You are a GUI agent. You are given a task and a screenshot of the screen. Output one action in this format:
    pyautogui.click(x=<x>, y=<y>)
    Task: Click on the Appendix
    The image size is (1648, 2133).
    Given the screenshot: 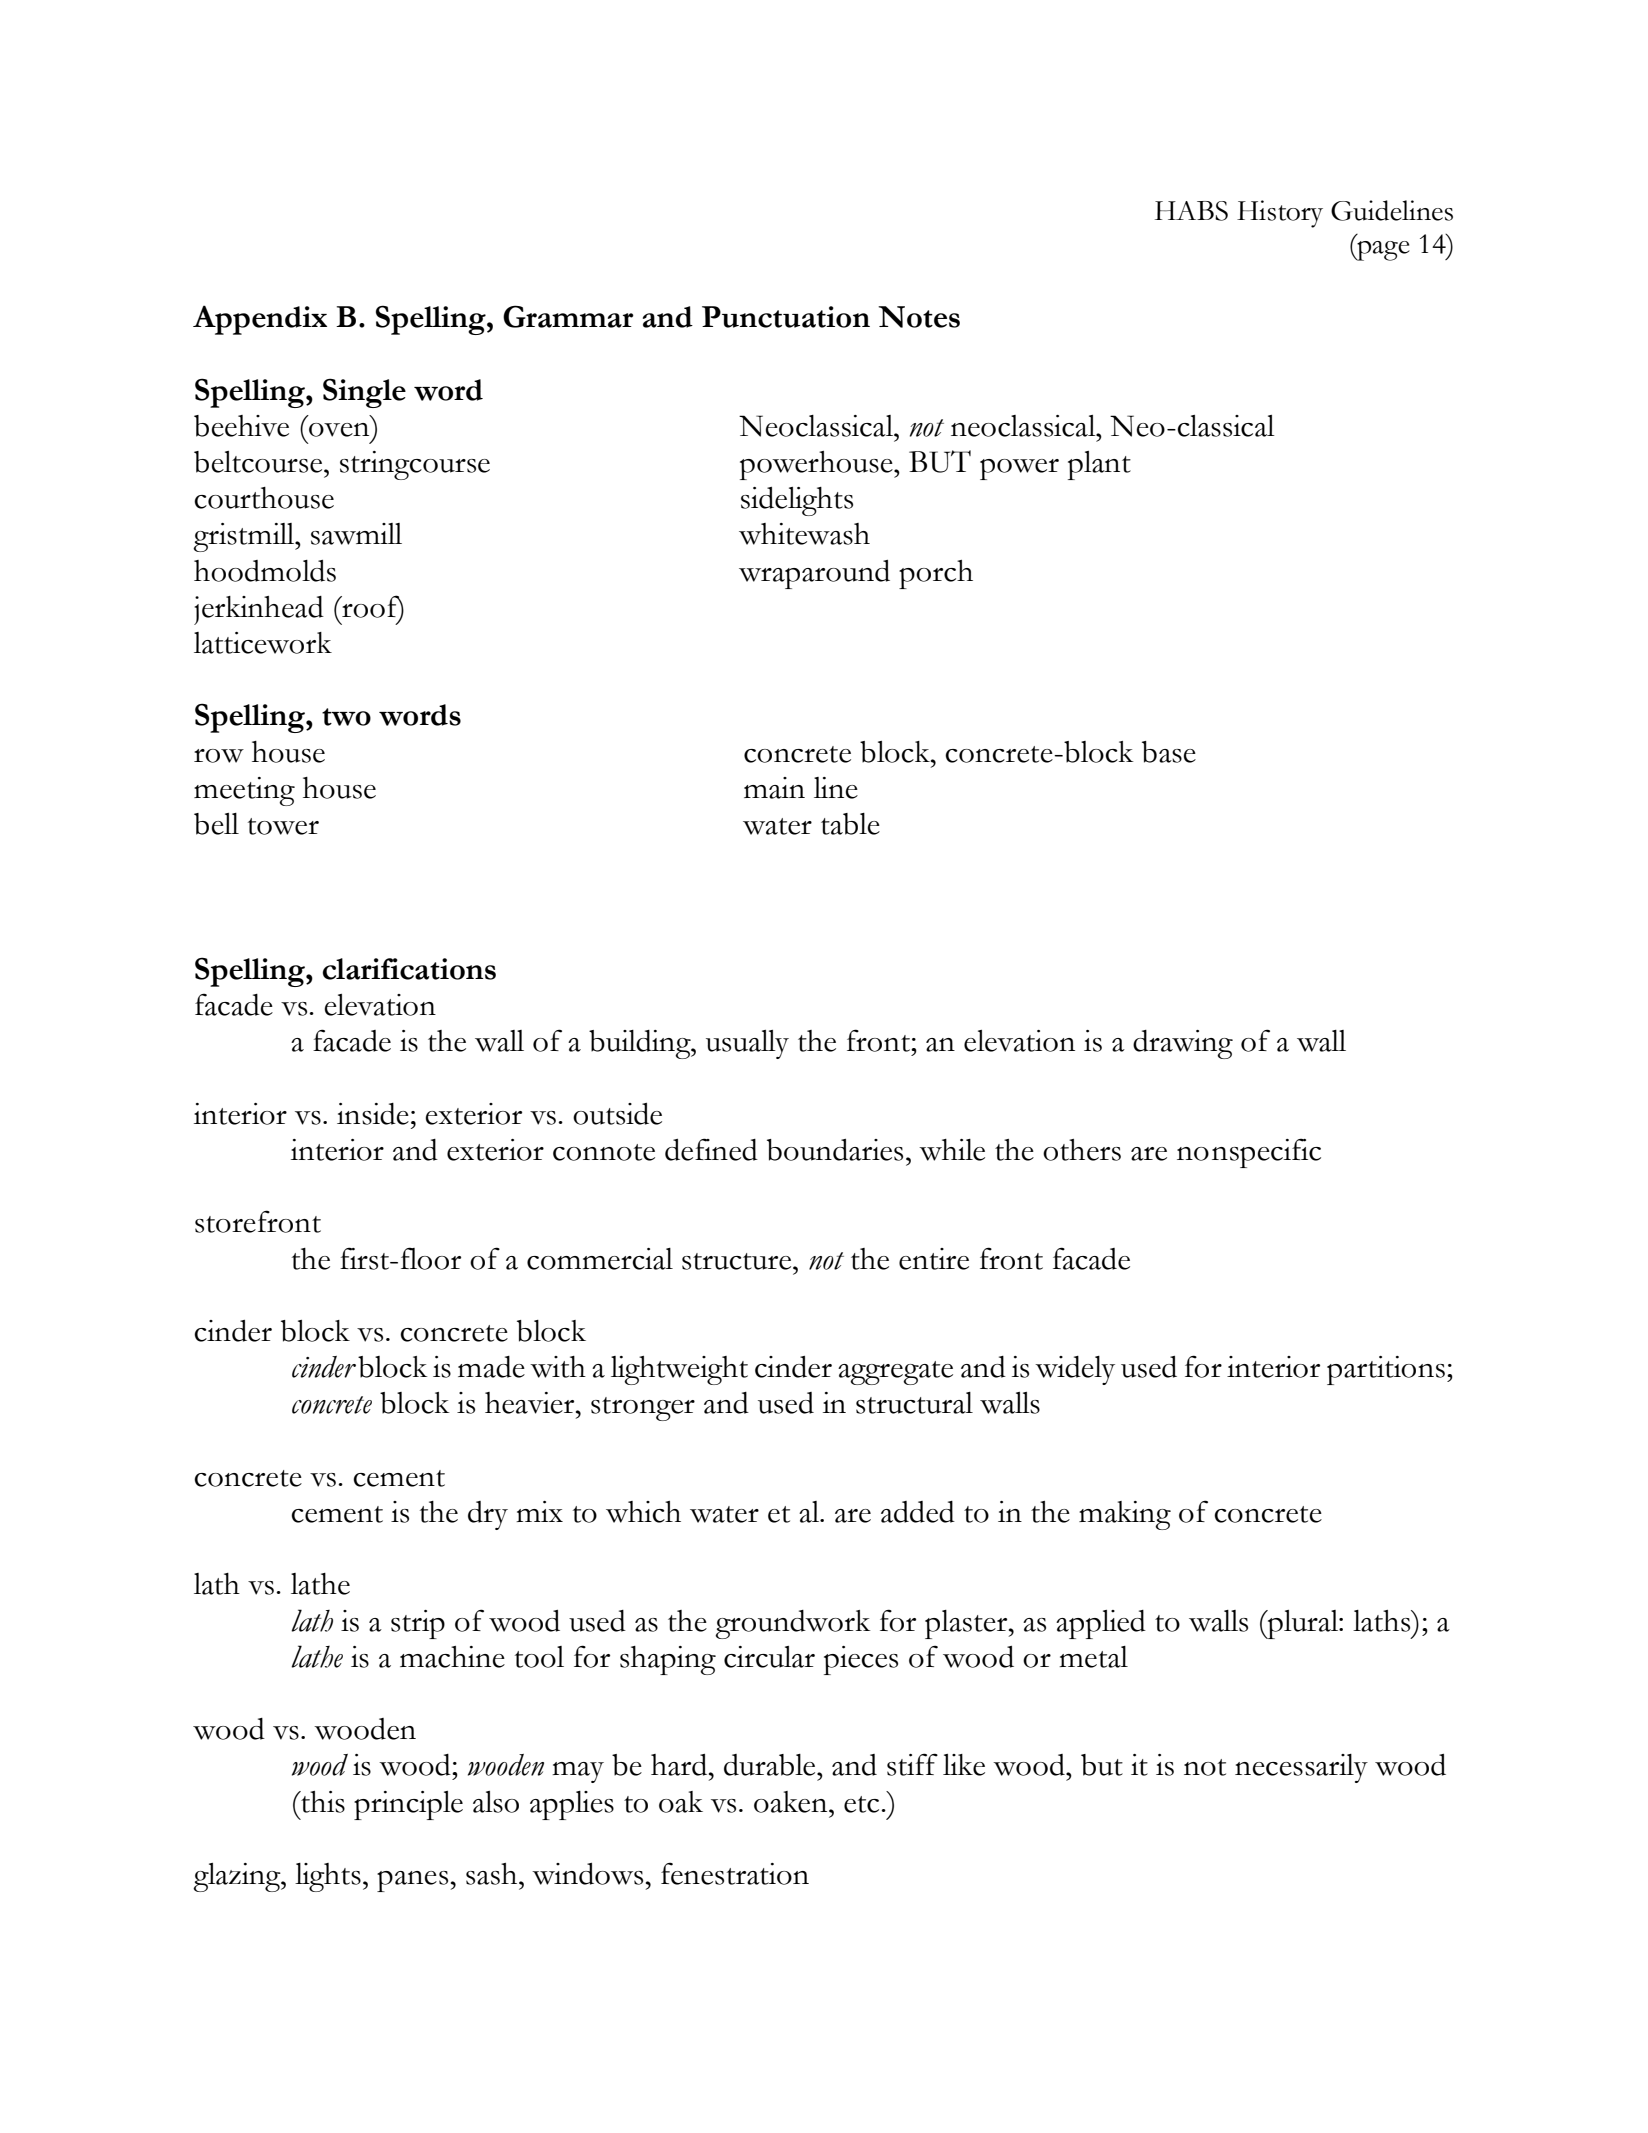 What is the action you would take?
    pyautogui.click(x=260, y=320)
